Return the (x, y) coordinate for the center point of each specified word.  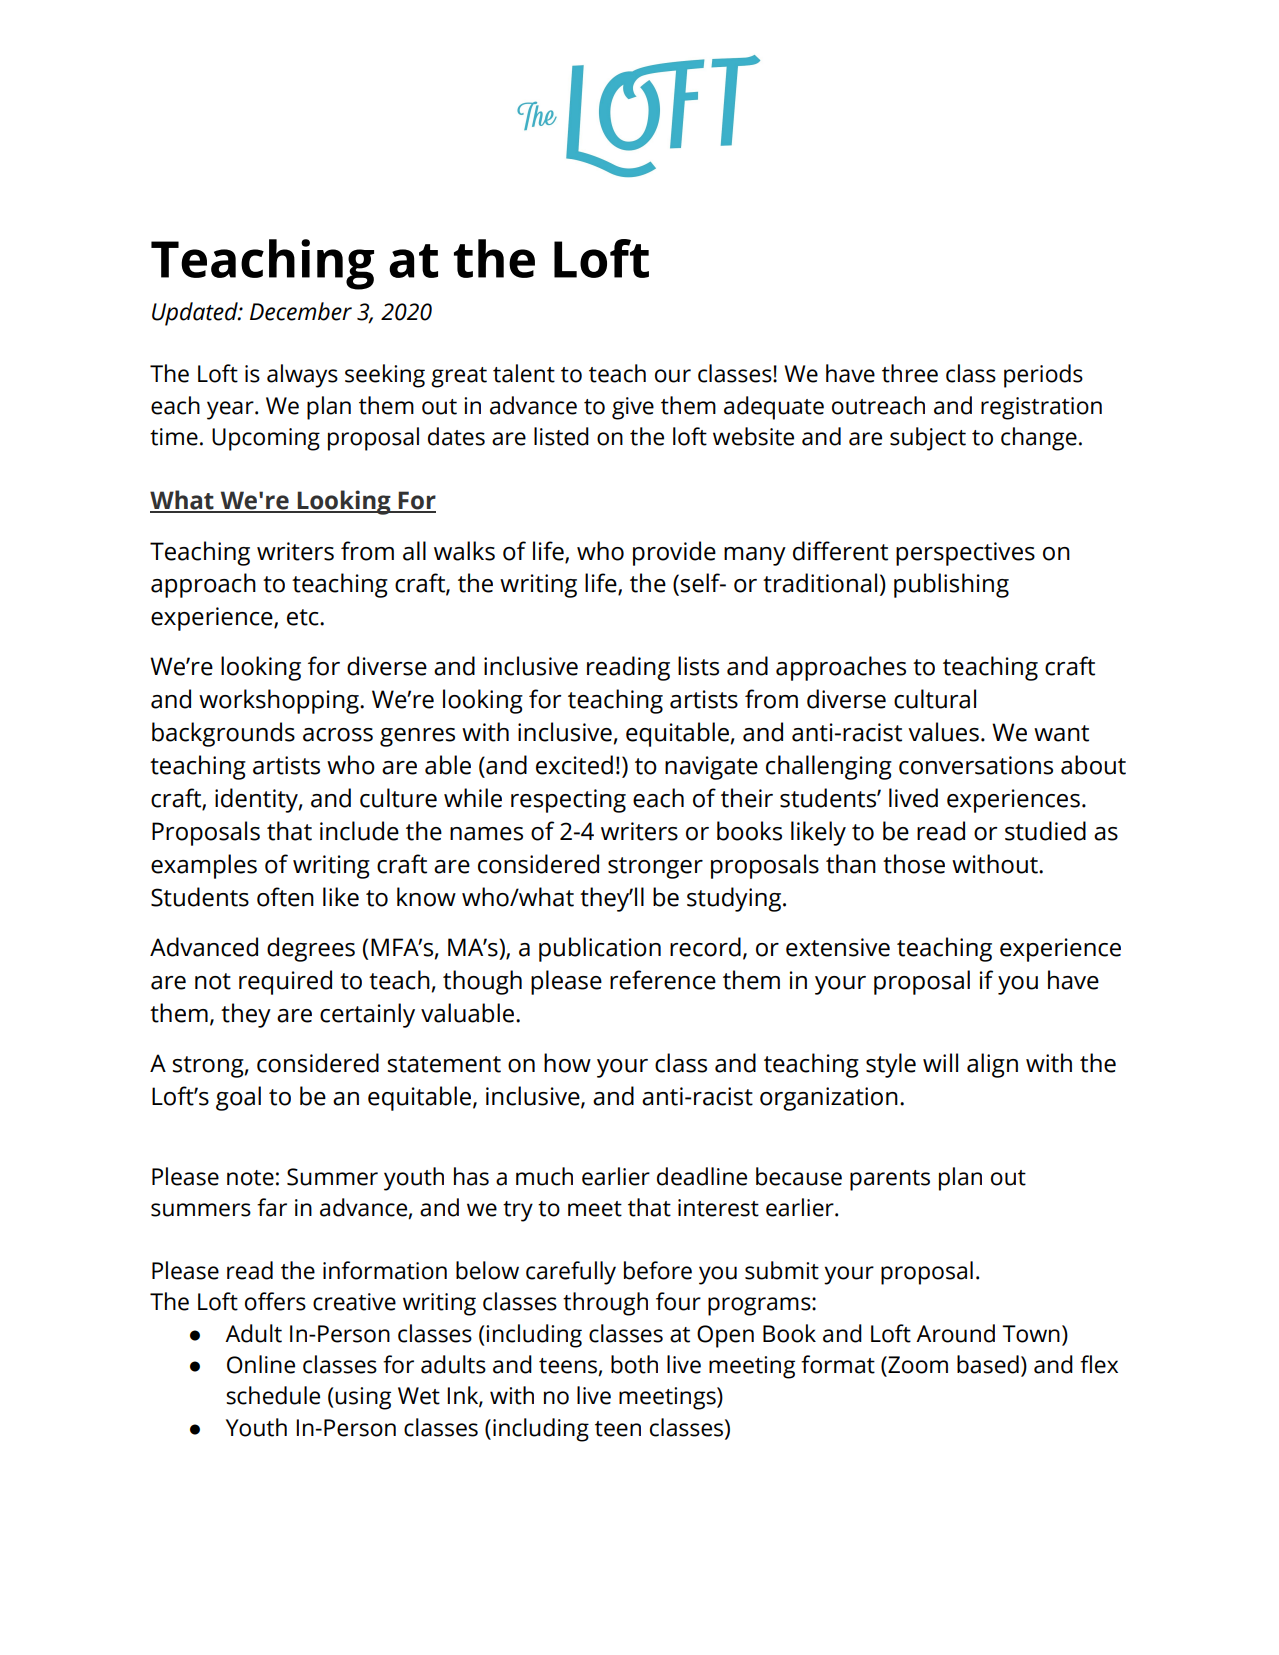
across (338, 735)
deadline (702, 1176)
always (302, 376)
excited (574, 765)
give (633, 408)
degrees (311, 949)
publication (600, 949)
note (250, 1178)
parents (890, 1180)
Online (261, 1364)
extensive (838, 947)
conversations (976, 765)
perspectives (965, 554)
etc (304, 617)
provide (674, 553)
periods (1043, 376)
